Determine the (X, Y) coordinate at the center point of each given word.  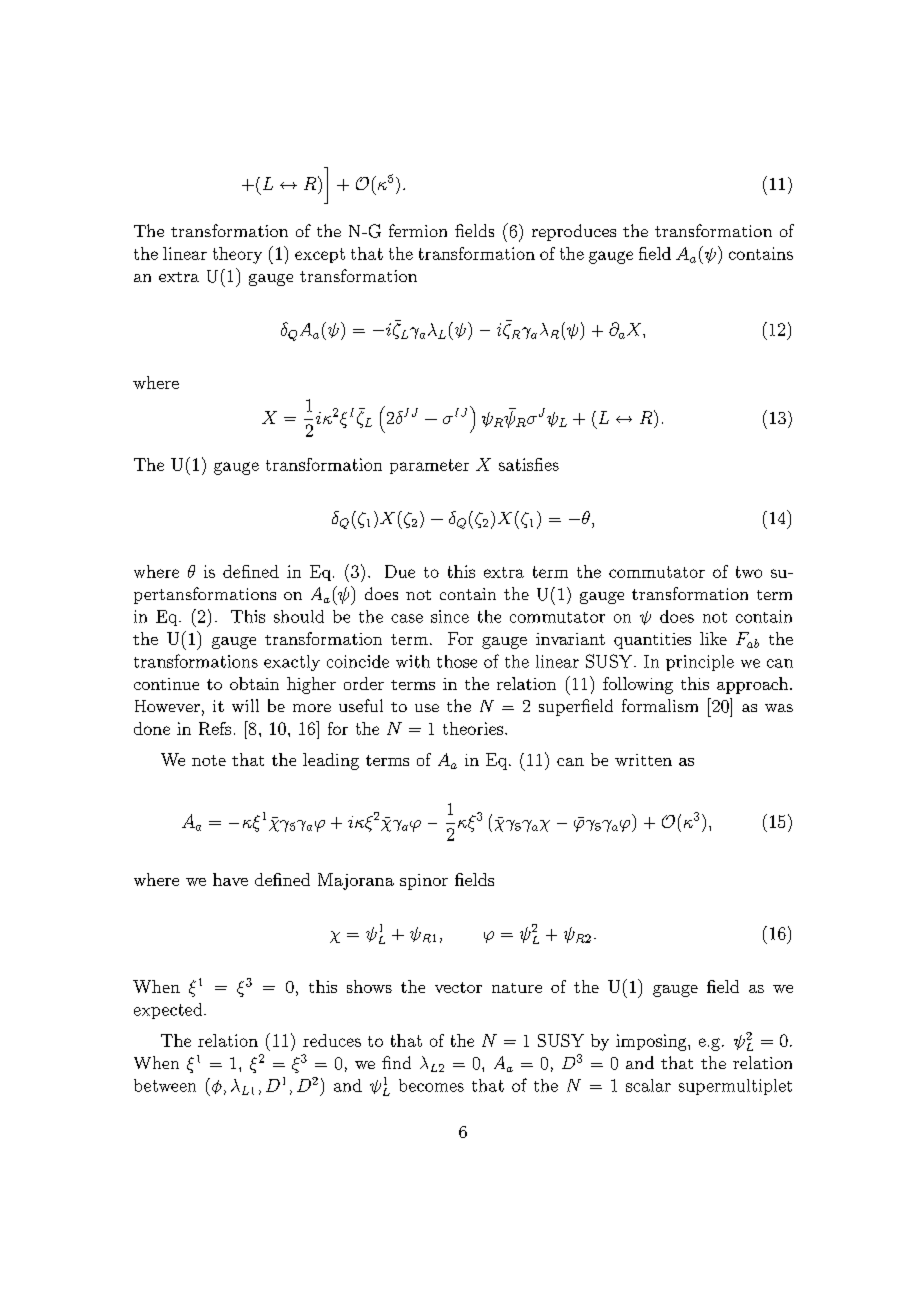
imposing (652, 1042)
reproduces (574, 232)
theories (474, 728)
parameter (429, 466)
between (165, 1085)
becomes (431, 1085)
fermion (418, 230)
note (209, 760)
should (299, 616)
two (749, 572)
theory (237, 255)
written (643, 760)
